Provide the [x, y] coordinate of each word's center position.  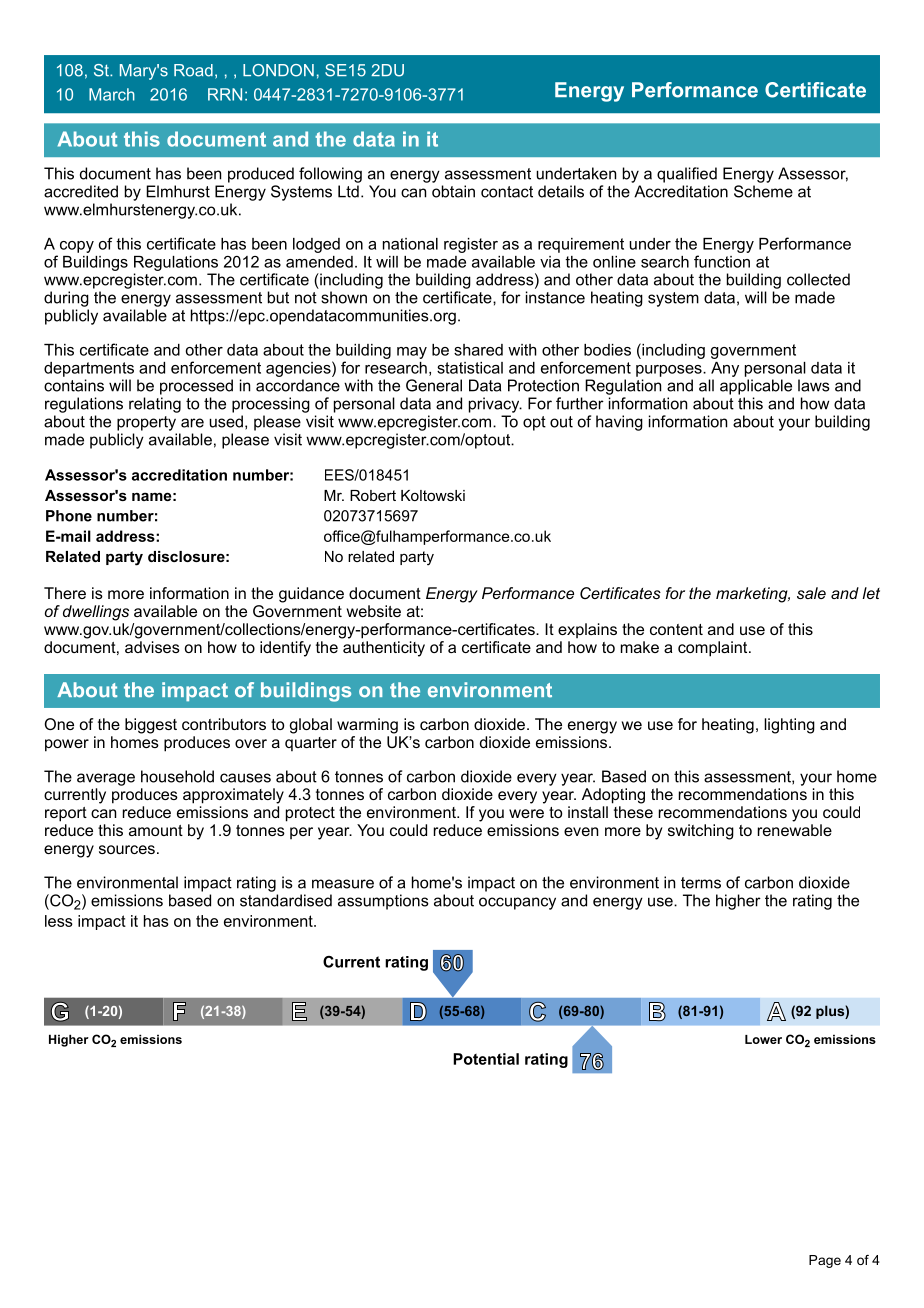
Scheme [763, 191]
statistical [470, 368]
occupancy [517, 903]
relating [155, 405]
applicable [756, 387]
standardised [286, 900]
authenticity [384, 649]
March [112, 94]
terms [701, 883]
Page [825, 1261]
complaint [714, 649]
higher [738, 902]
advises [152, 647]
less [59, 921]
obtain [453, 191]
